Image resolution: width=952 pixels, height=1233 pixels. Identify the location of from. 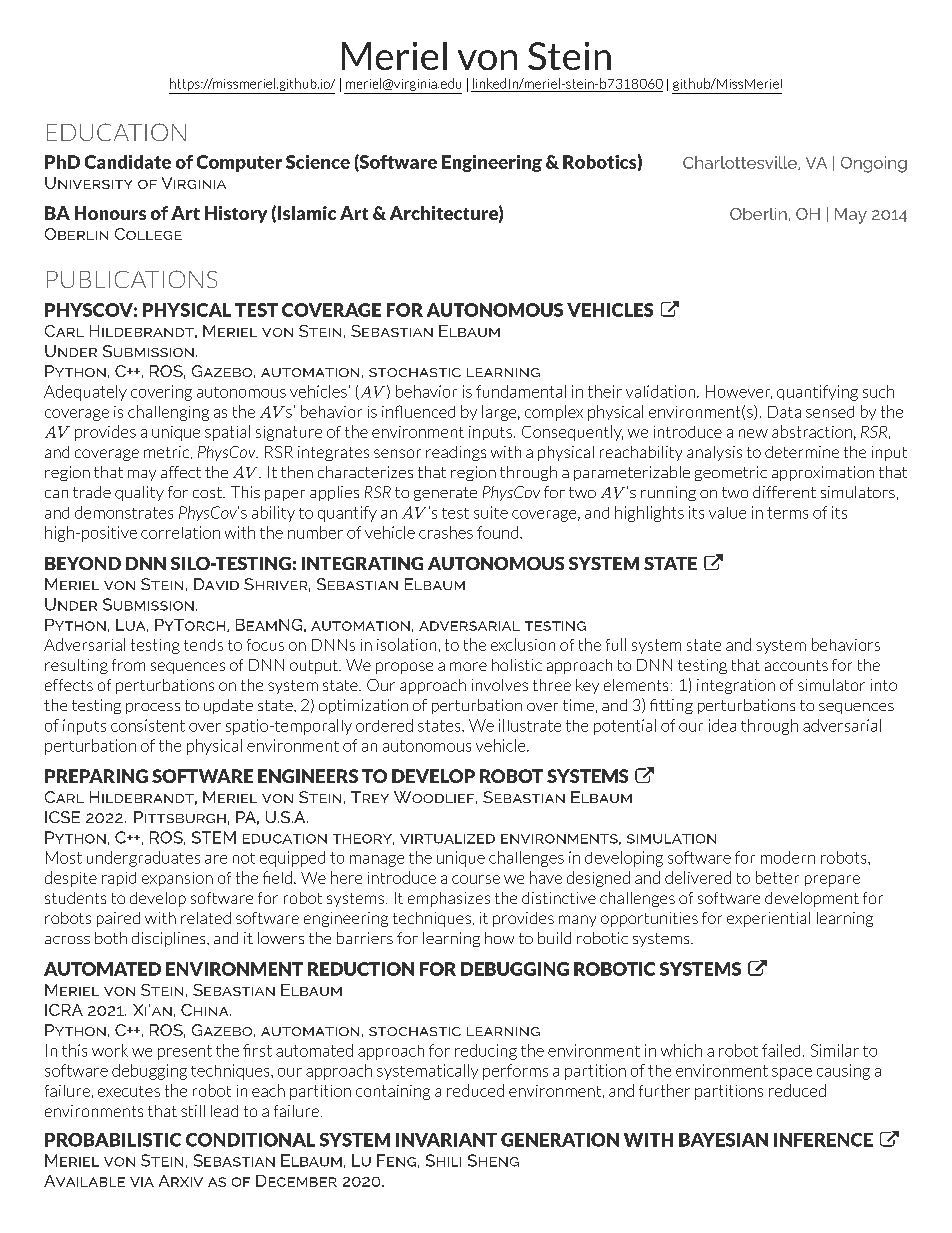
(128, 665).
